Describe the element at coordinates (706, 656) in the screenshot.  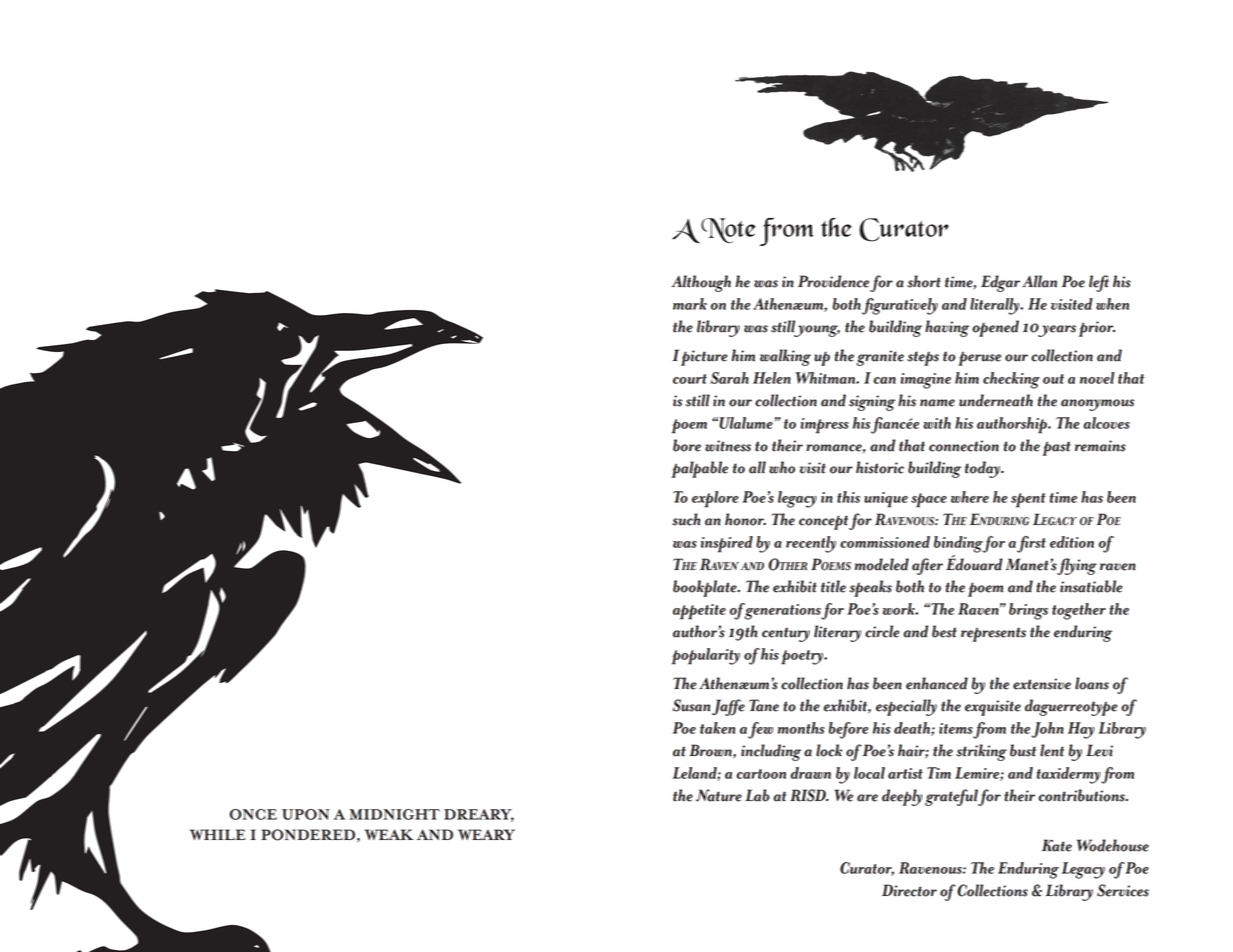
I see `popularity` at that location.
